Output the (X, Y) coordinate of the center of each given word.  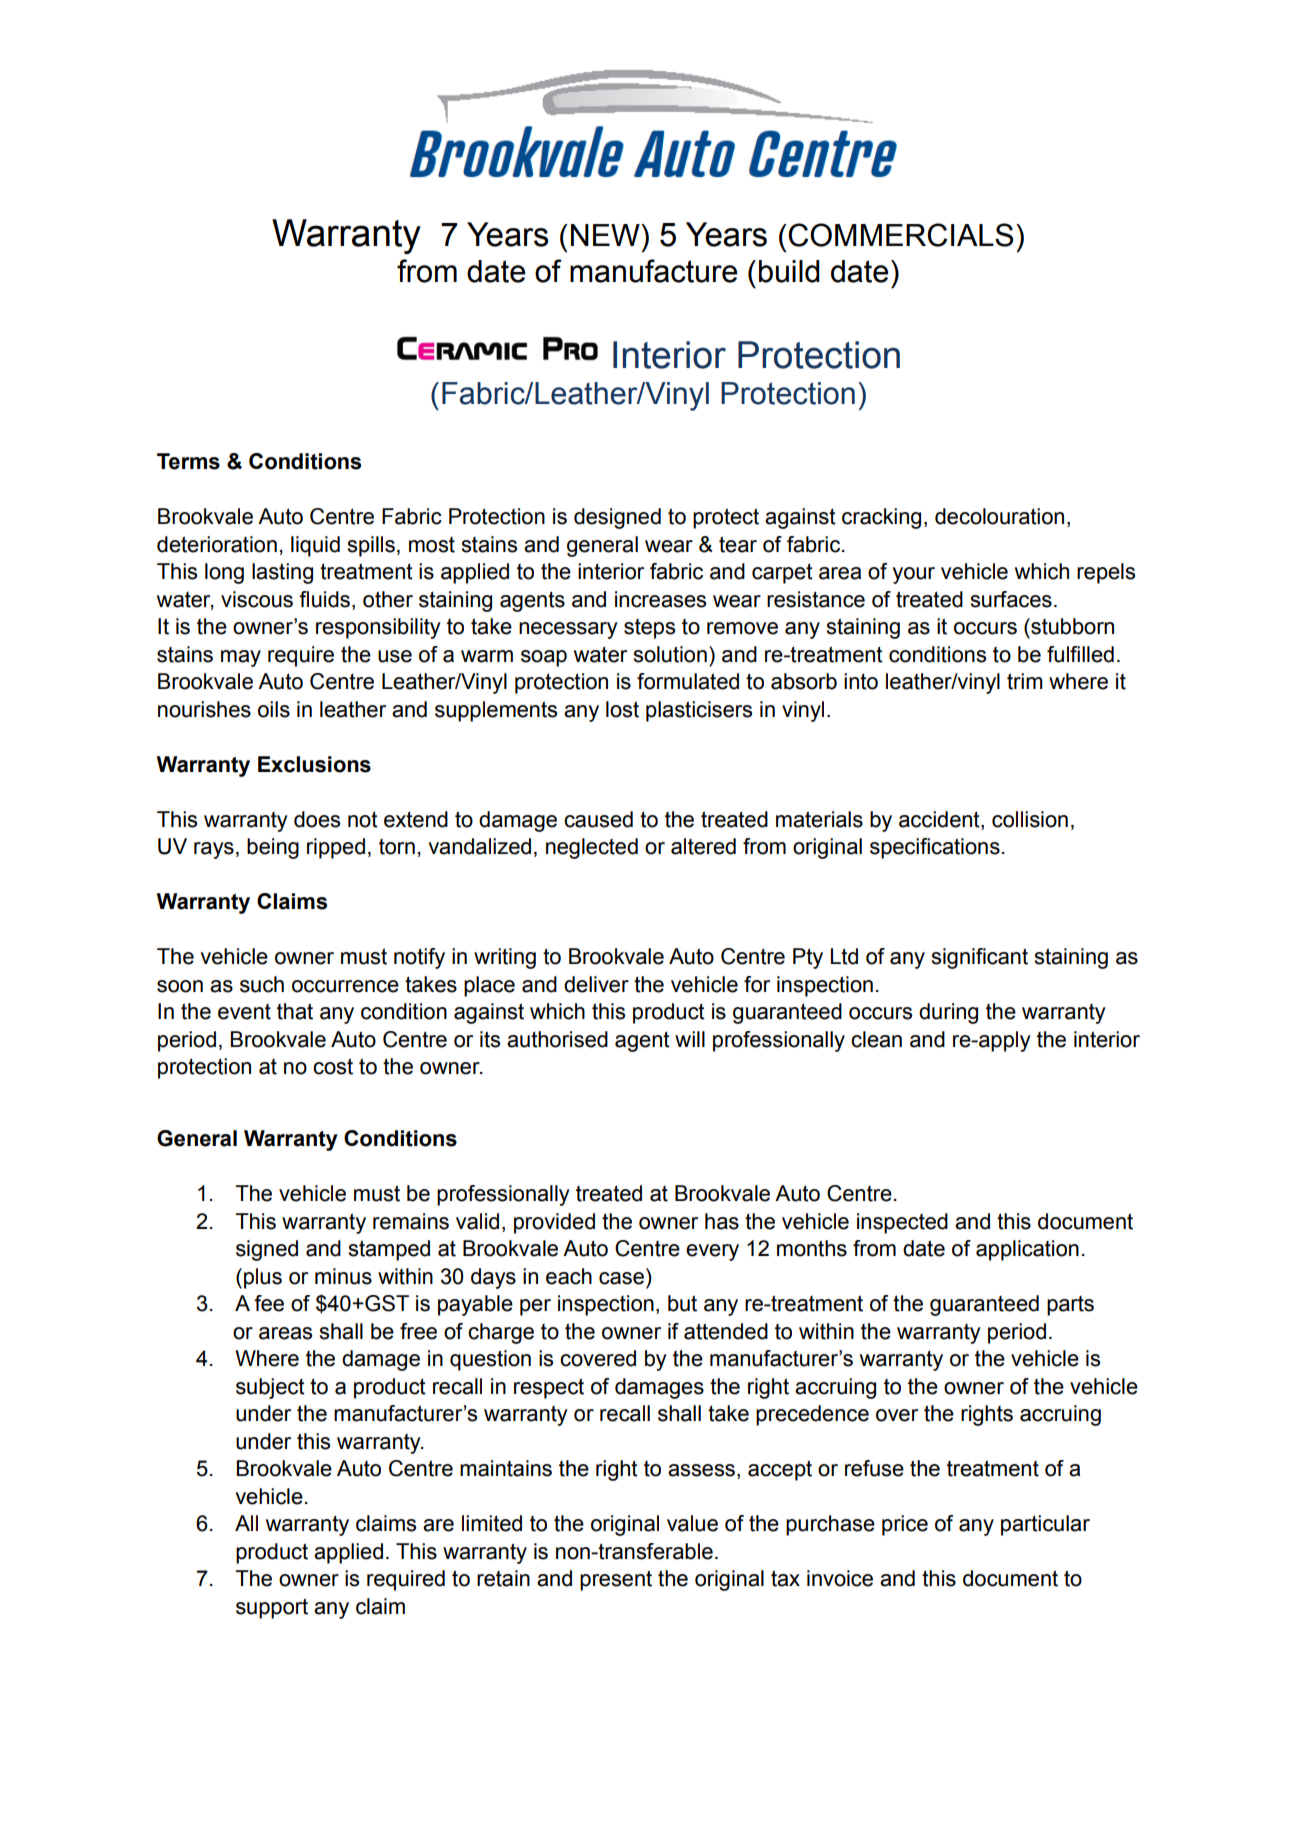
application (1027, 1250)
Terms (188, 461)
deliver (596, 984)
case (621, 1278)
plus (263, 1278)
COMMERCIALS (900, 235)
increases (660, 599)
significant (979, 958)
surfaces (1011, 599)
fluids (324, 599)
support (272, 1608)
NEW (606, 235)
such (262, 984)
